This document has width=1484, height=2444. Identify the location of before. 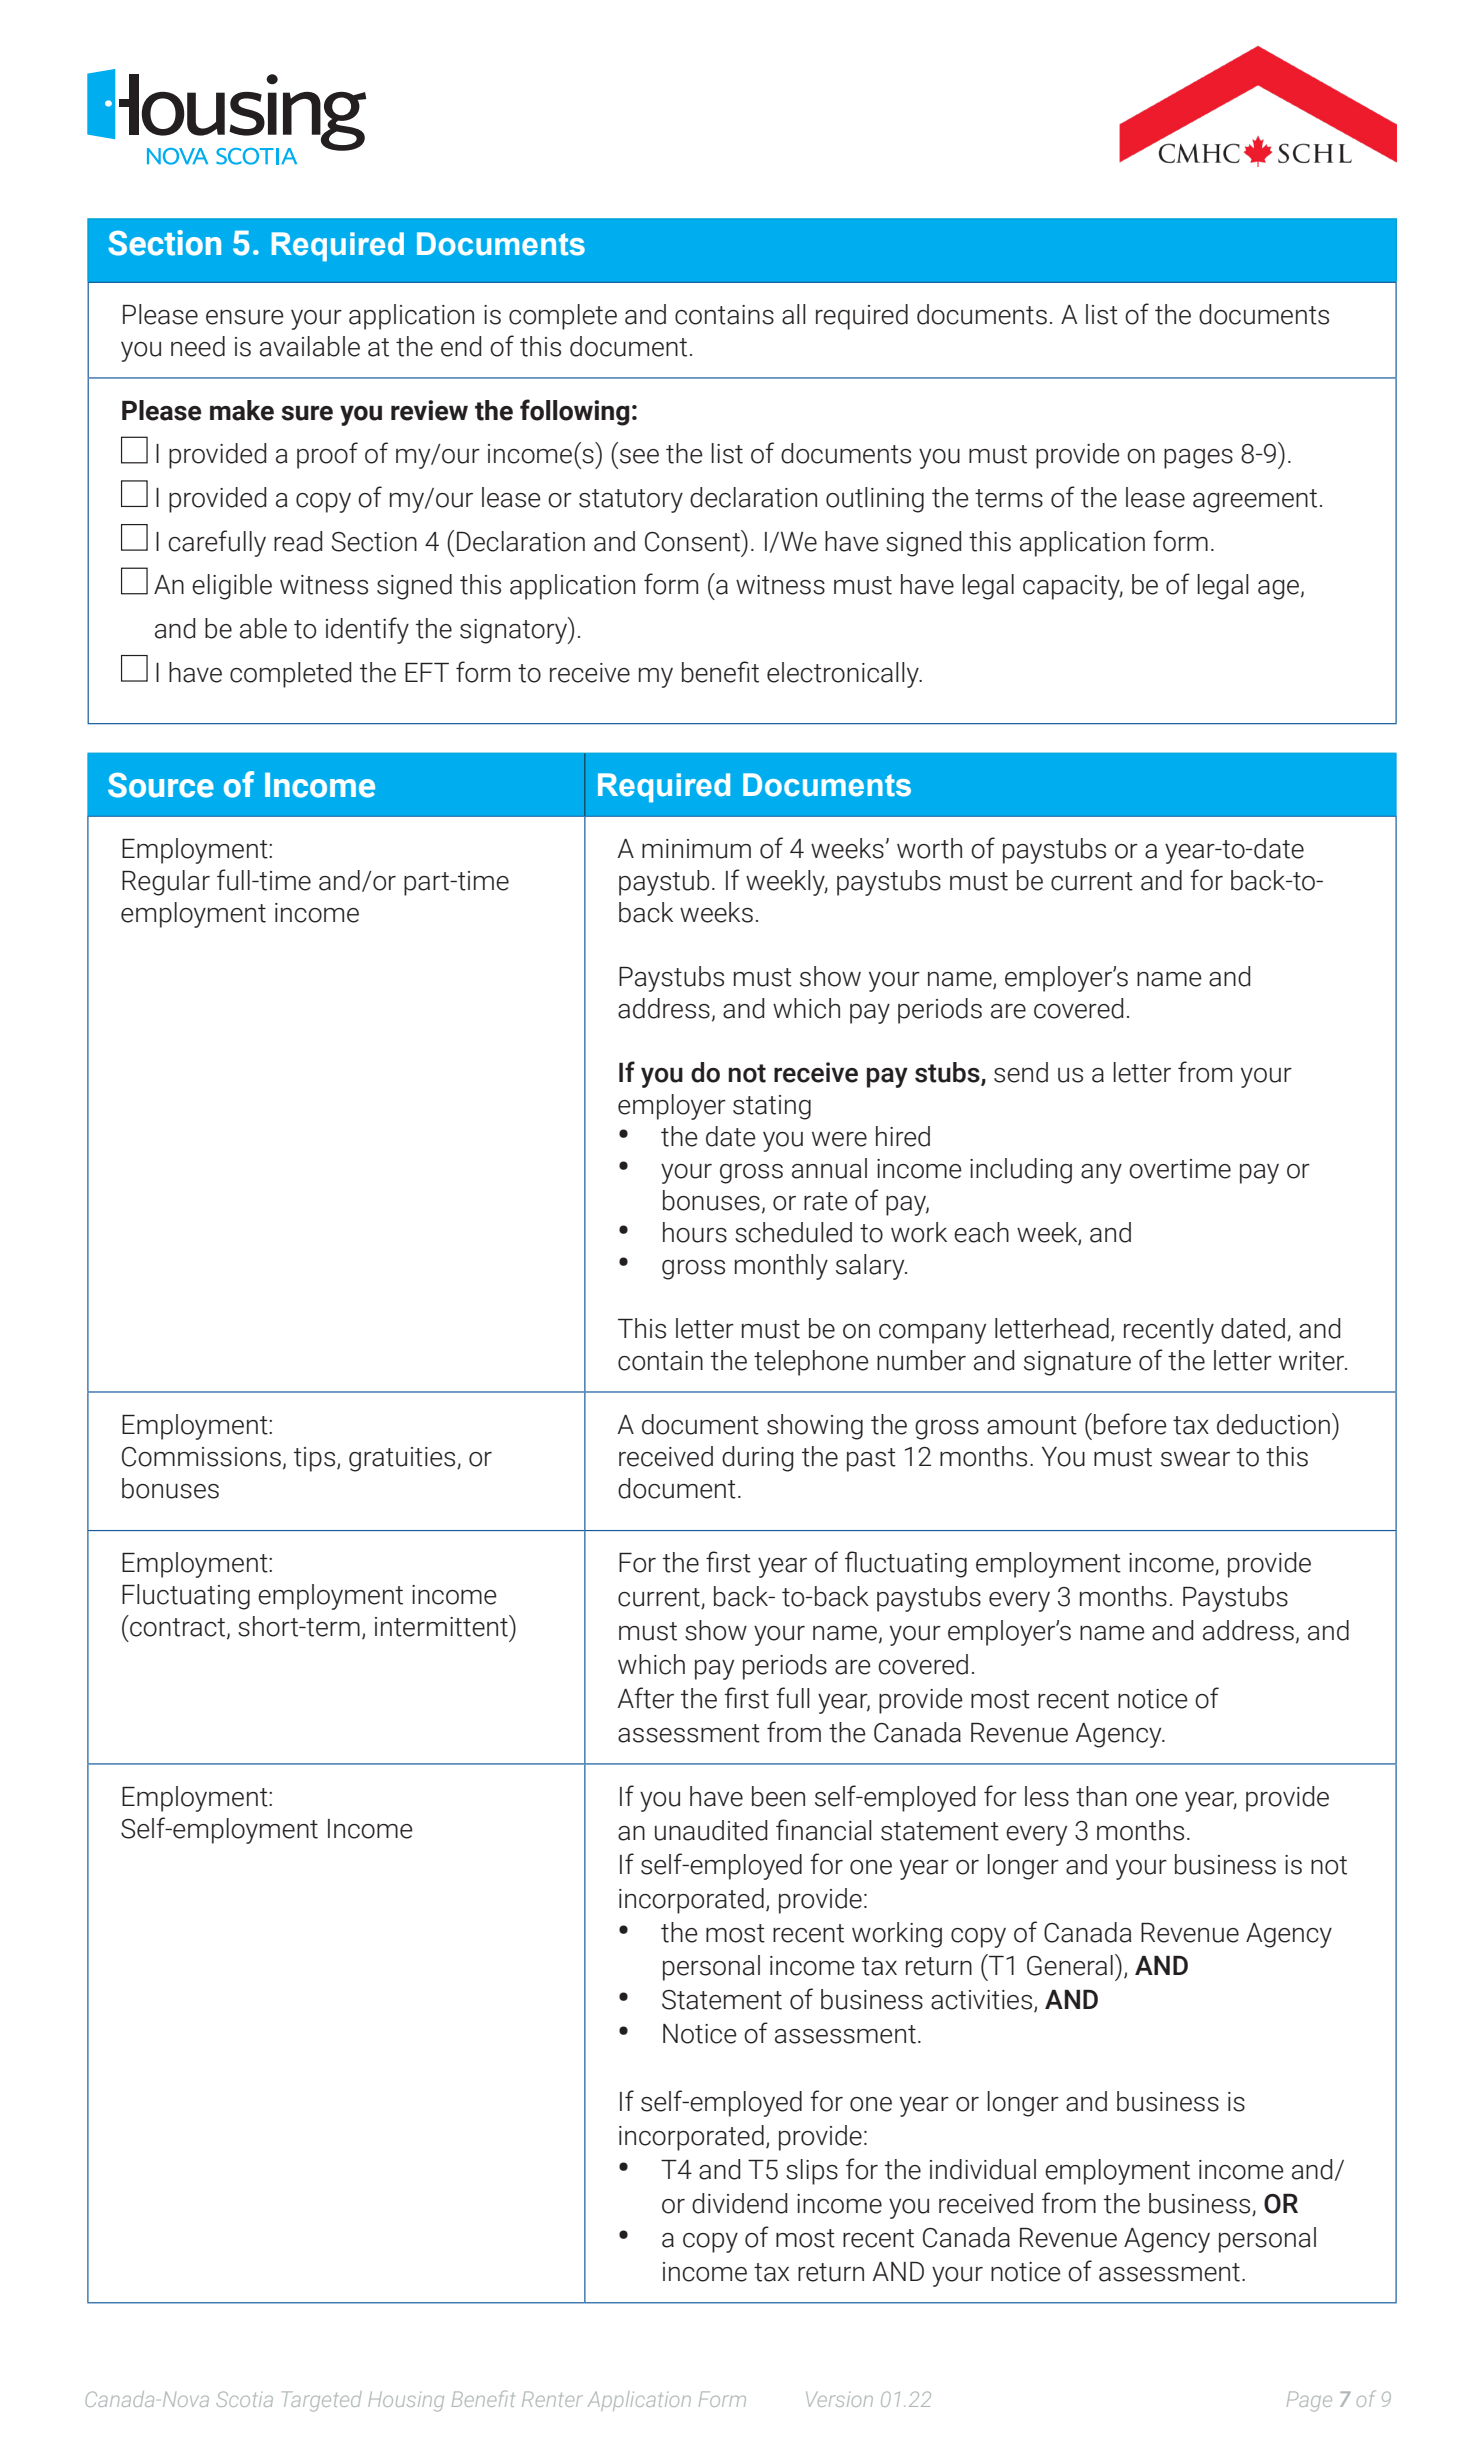
(1130, 1424).
